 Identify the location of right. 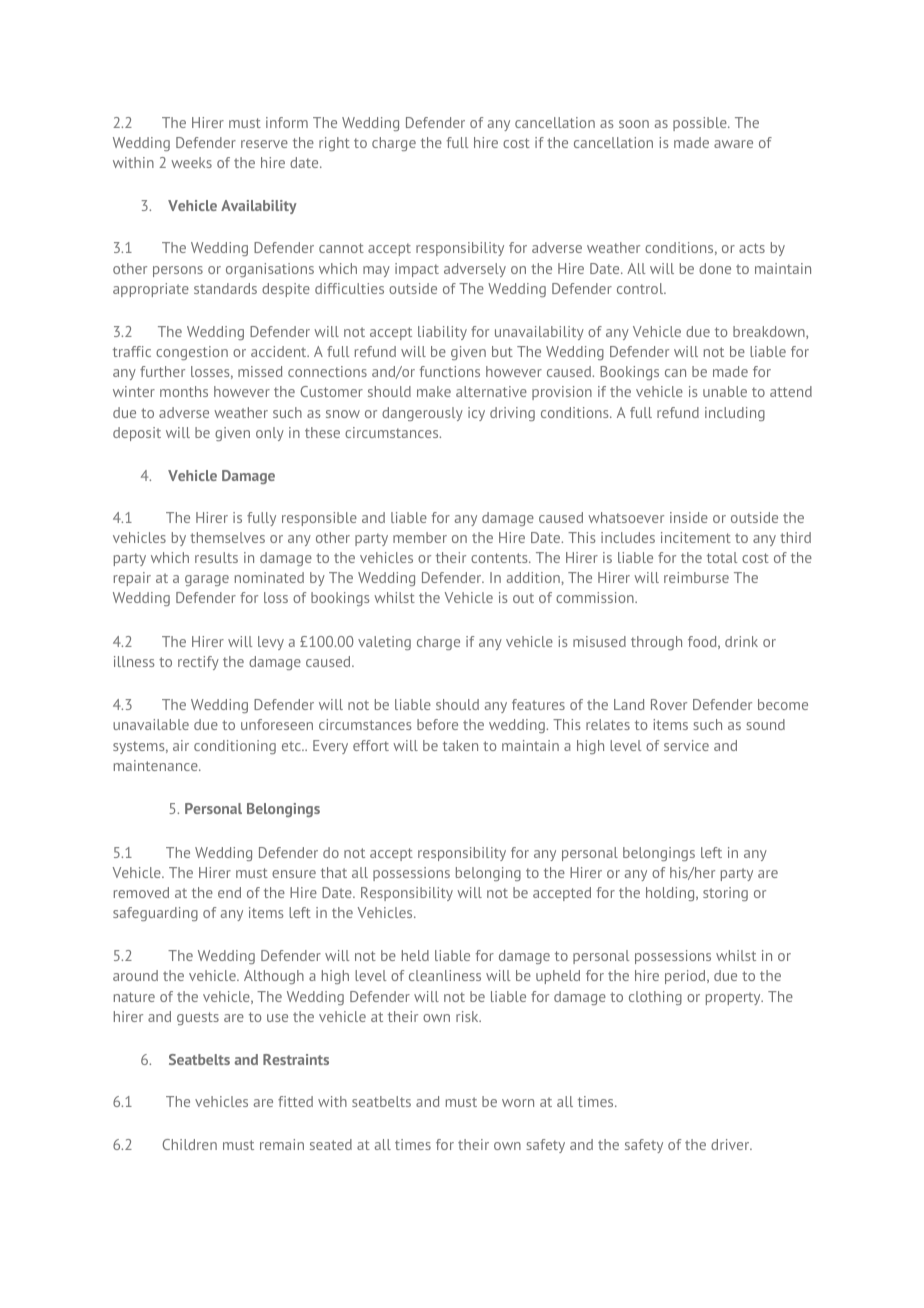
(334, 144).
